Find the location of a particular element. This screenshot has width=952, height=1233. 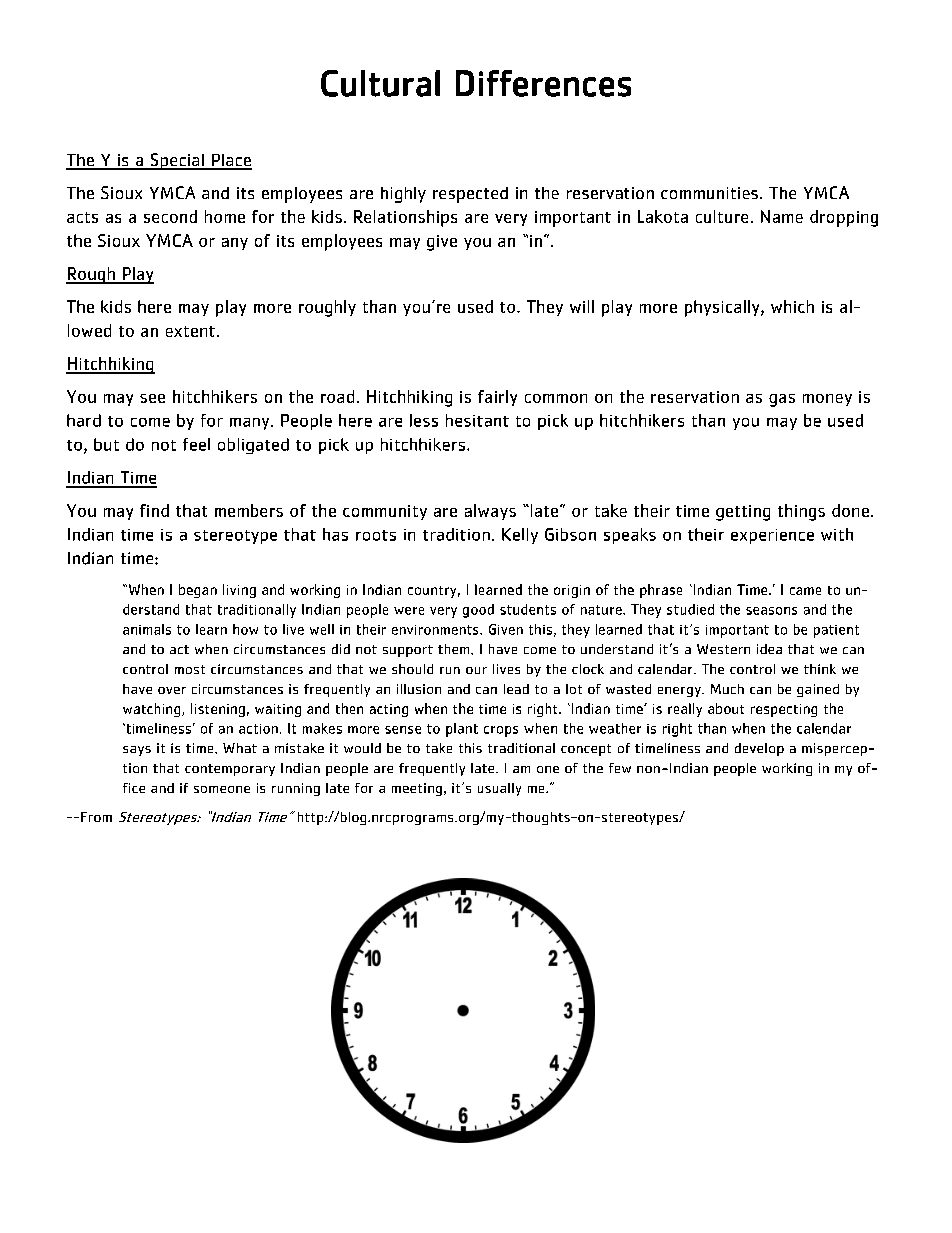

communities is located at coordinates (709, 193).
